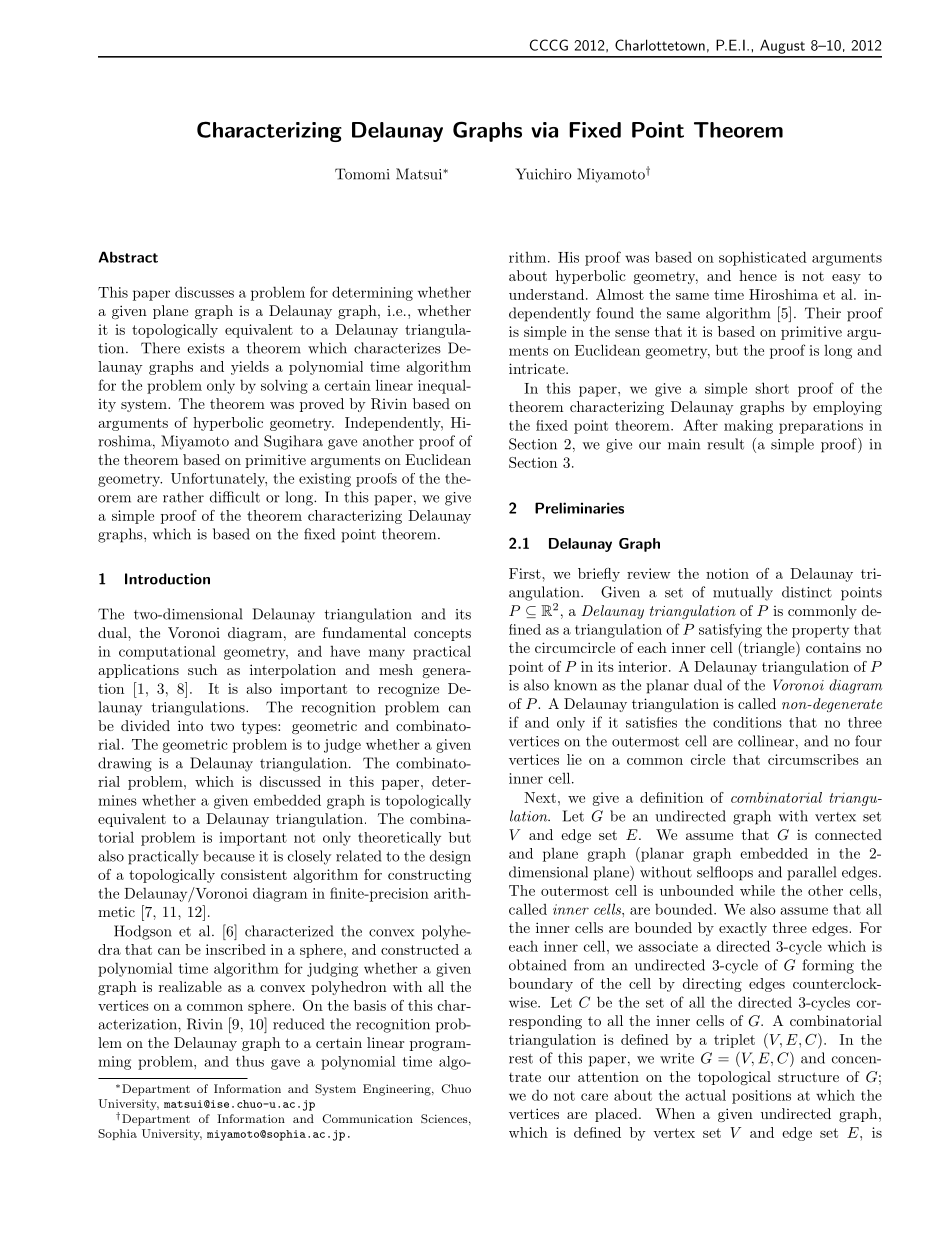 This page has height=1233, width=952. Describe the element at coordinates (543, 174) in the page. I see `Yuichiro` at that location.
